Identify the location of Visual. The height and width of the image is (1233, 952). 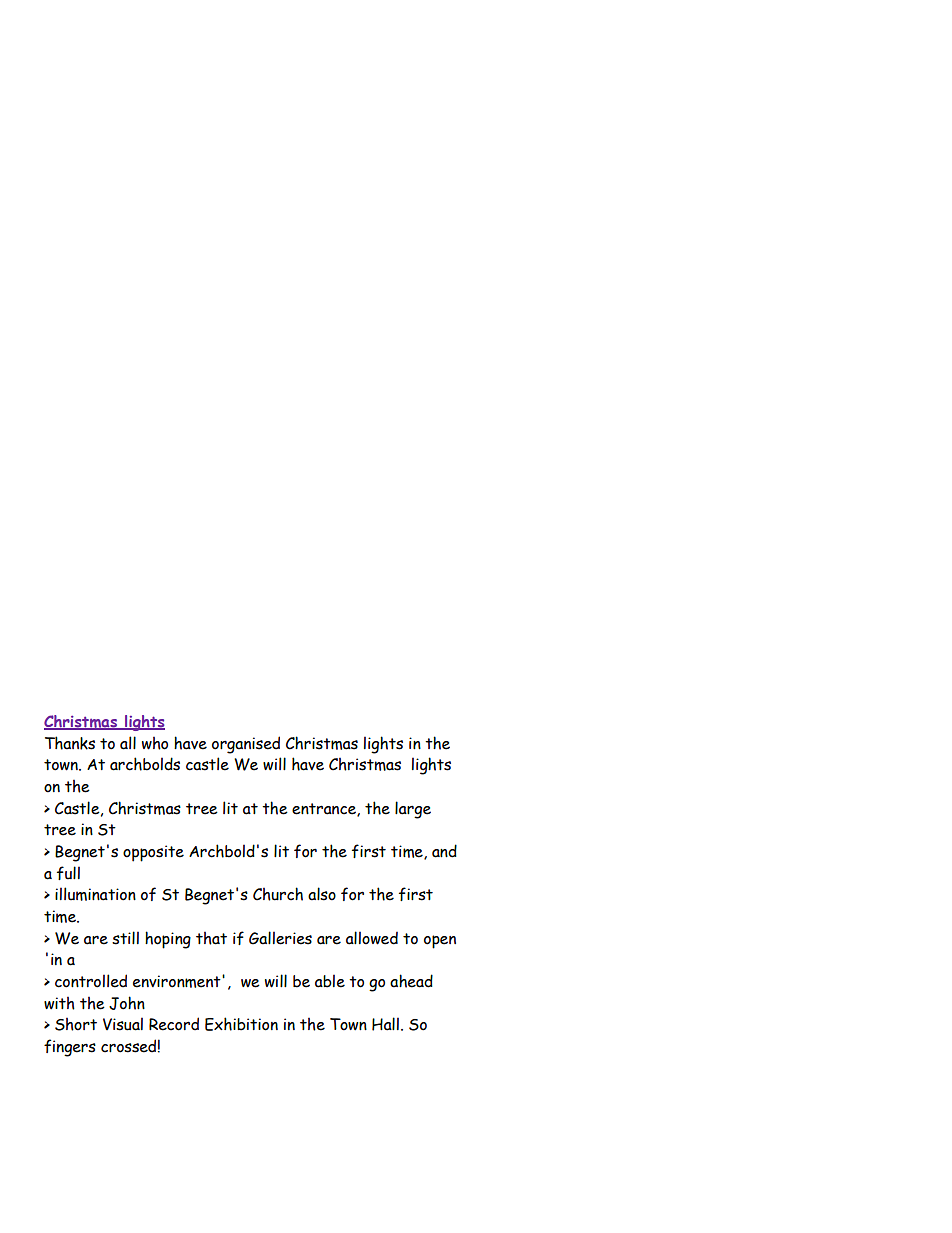
(123, 1024).
